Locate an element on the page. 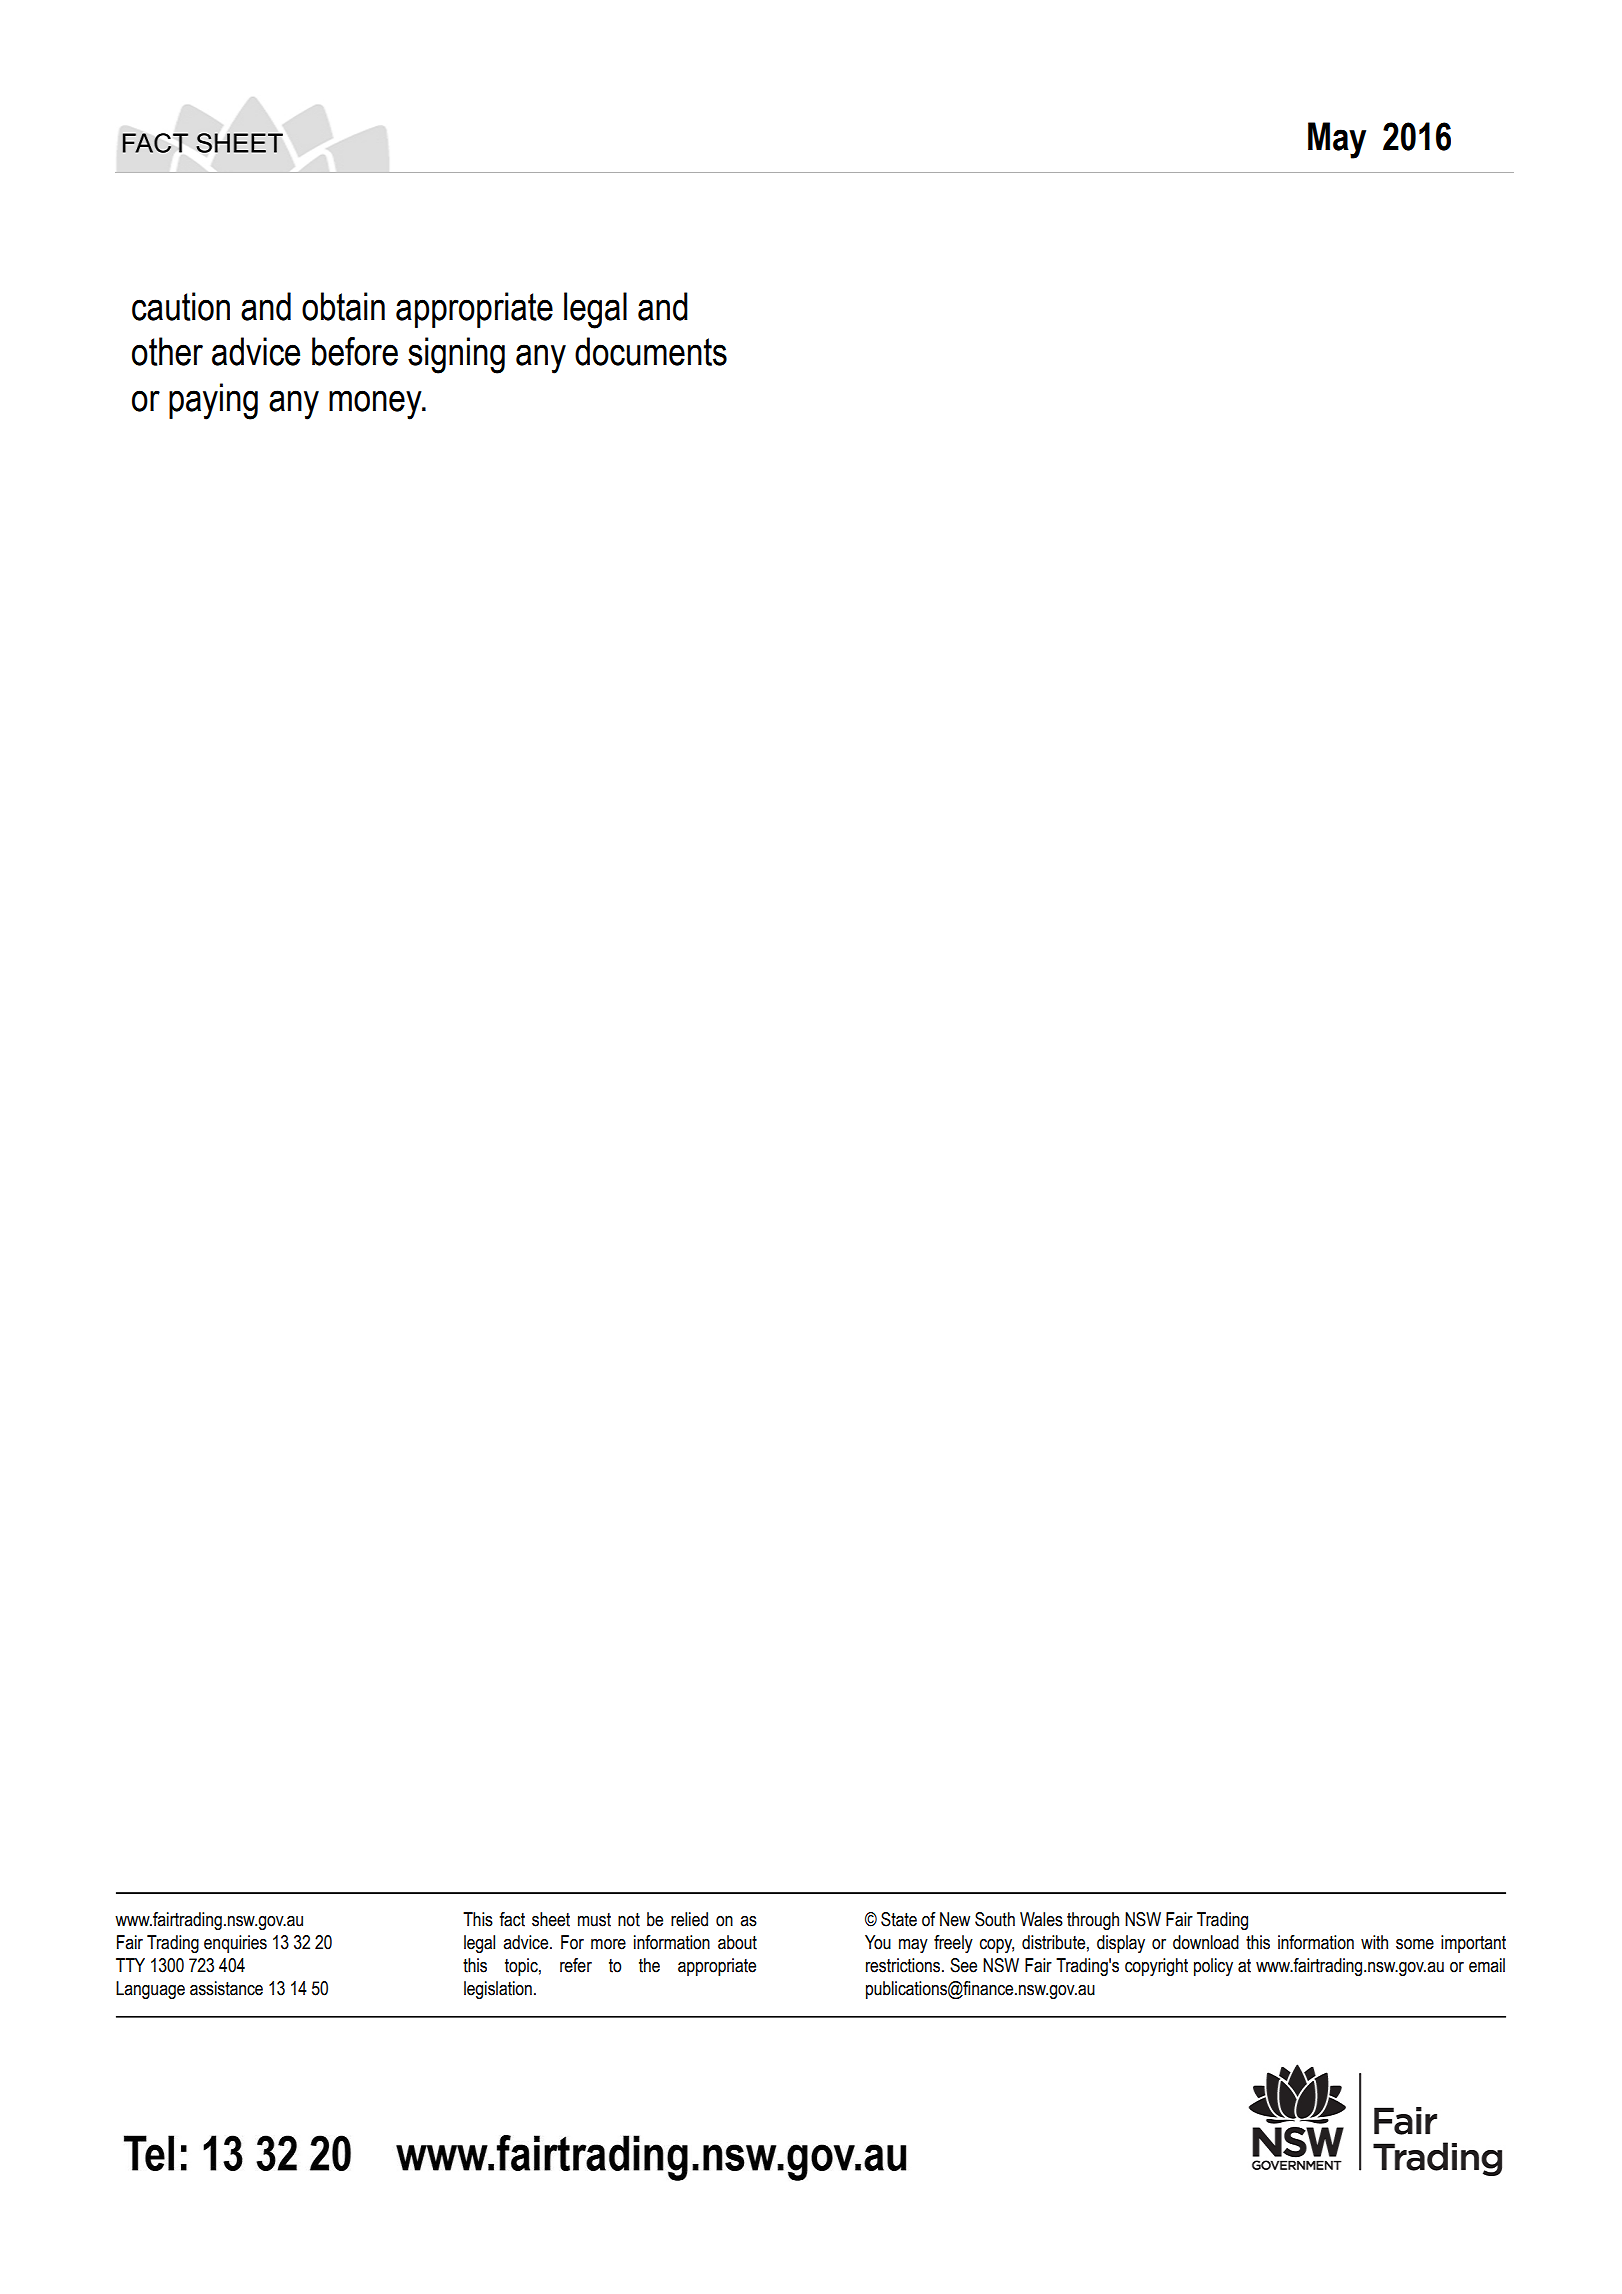  money is located at coordinates (376, 405).
